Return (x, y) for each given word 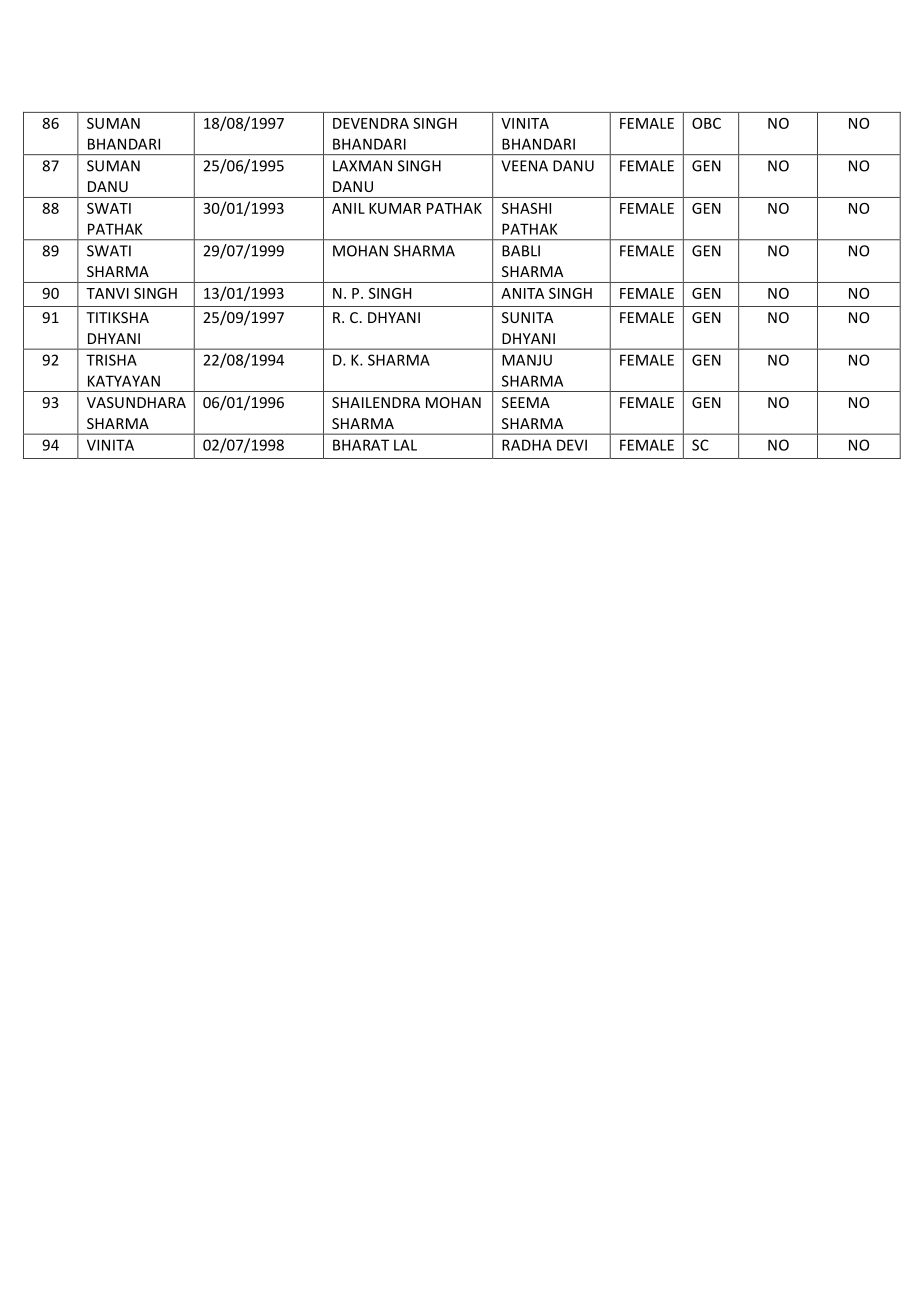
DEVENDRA (371, 123)
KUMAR (395, 208)
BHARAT (361, 445)
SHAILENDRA (376, 402)
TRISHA (111, 360)
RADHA (527, 445)
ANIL (348, 208)
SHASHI (526, 208)
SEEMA (526, 402)
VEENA (524, 166)
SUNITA (527, 317)
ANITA (522, 293)
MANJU (527, 360)
